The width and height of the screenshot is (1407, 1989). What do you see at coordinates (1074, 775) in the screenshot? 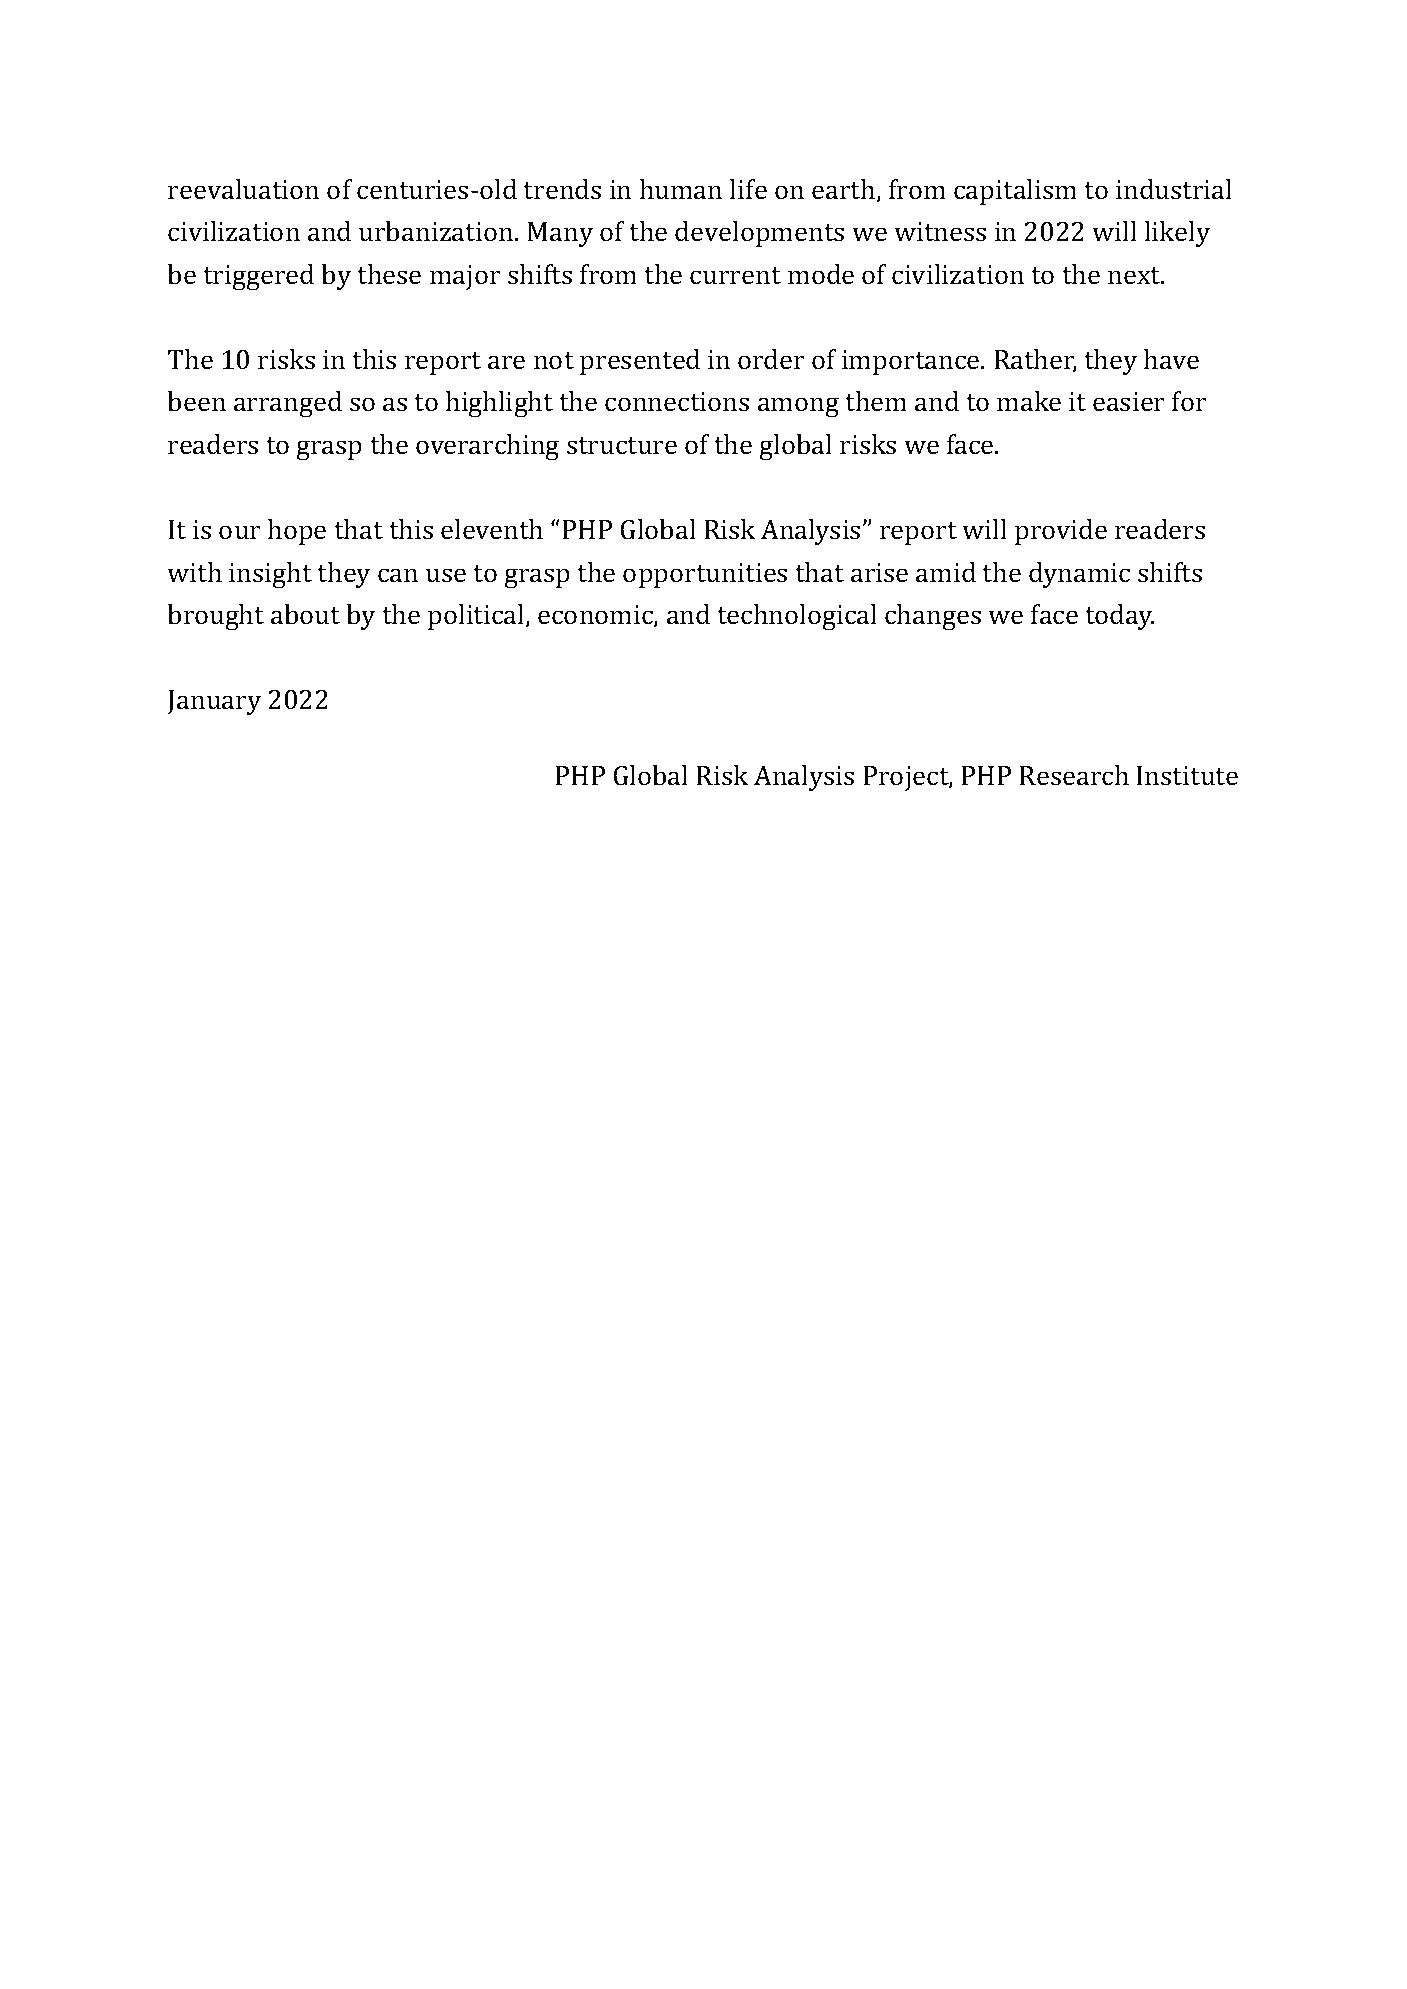
I see `Research` at bounding box center [1074, 775].
